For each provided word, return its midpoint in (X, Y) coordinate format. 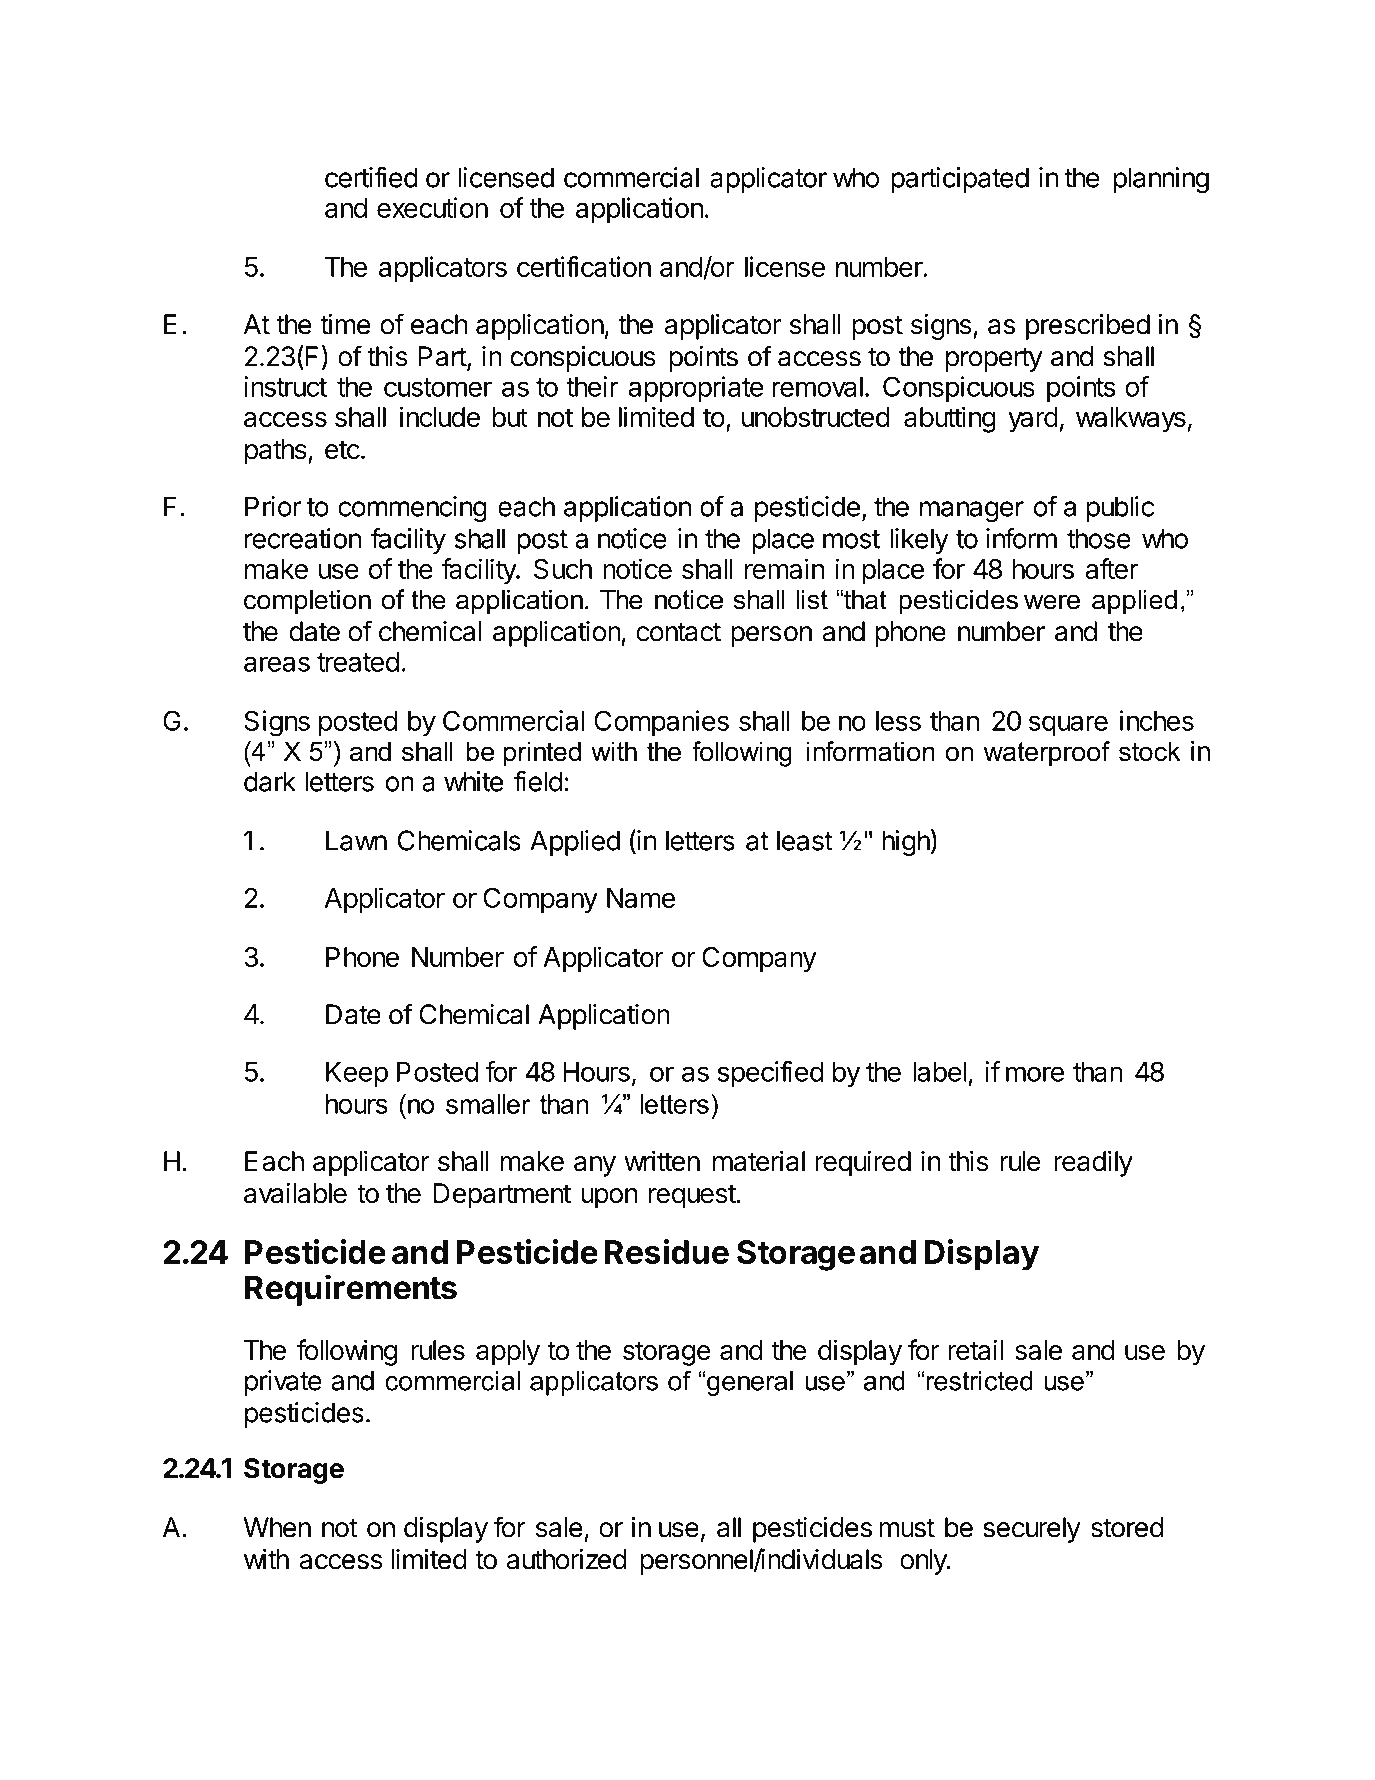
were (1052, 602)
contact (678, 632)
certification (584, 266)
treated (358, 662)
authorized (566, 1559)
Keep (357, 1074)
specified (771, 1074)
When (277, 1527)
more (1035, 1074)
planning (1161, 180)
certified (371, 177)
